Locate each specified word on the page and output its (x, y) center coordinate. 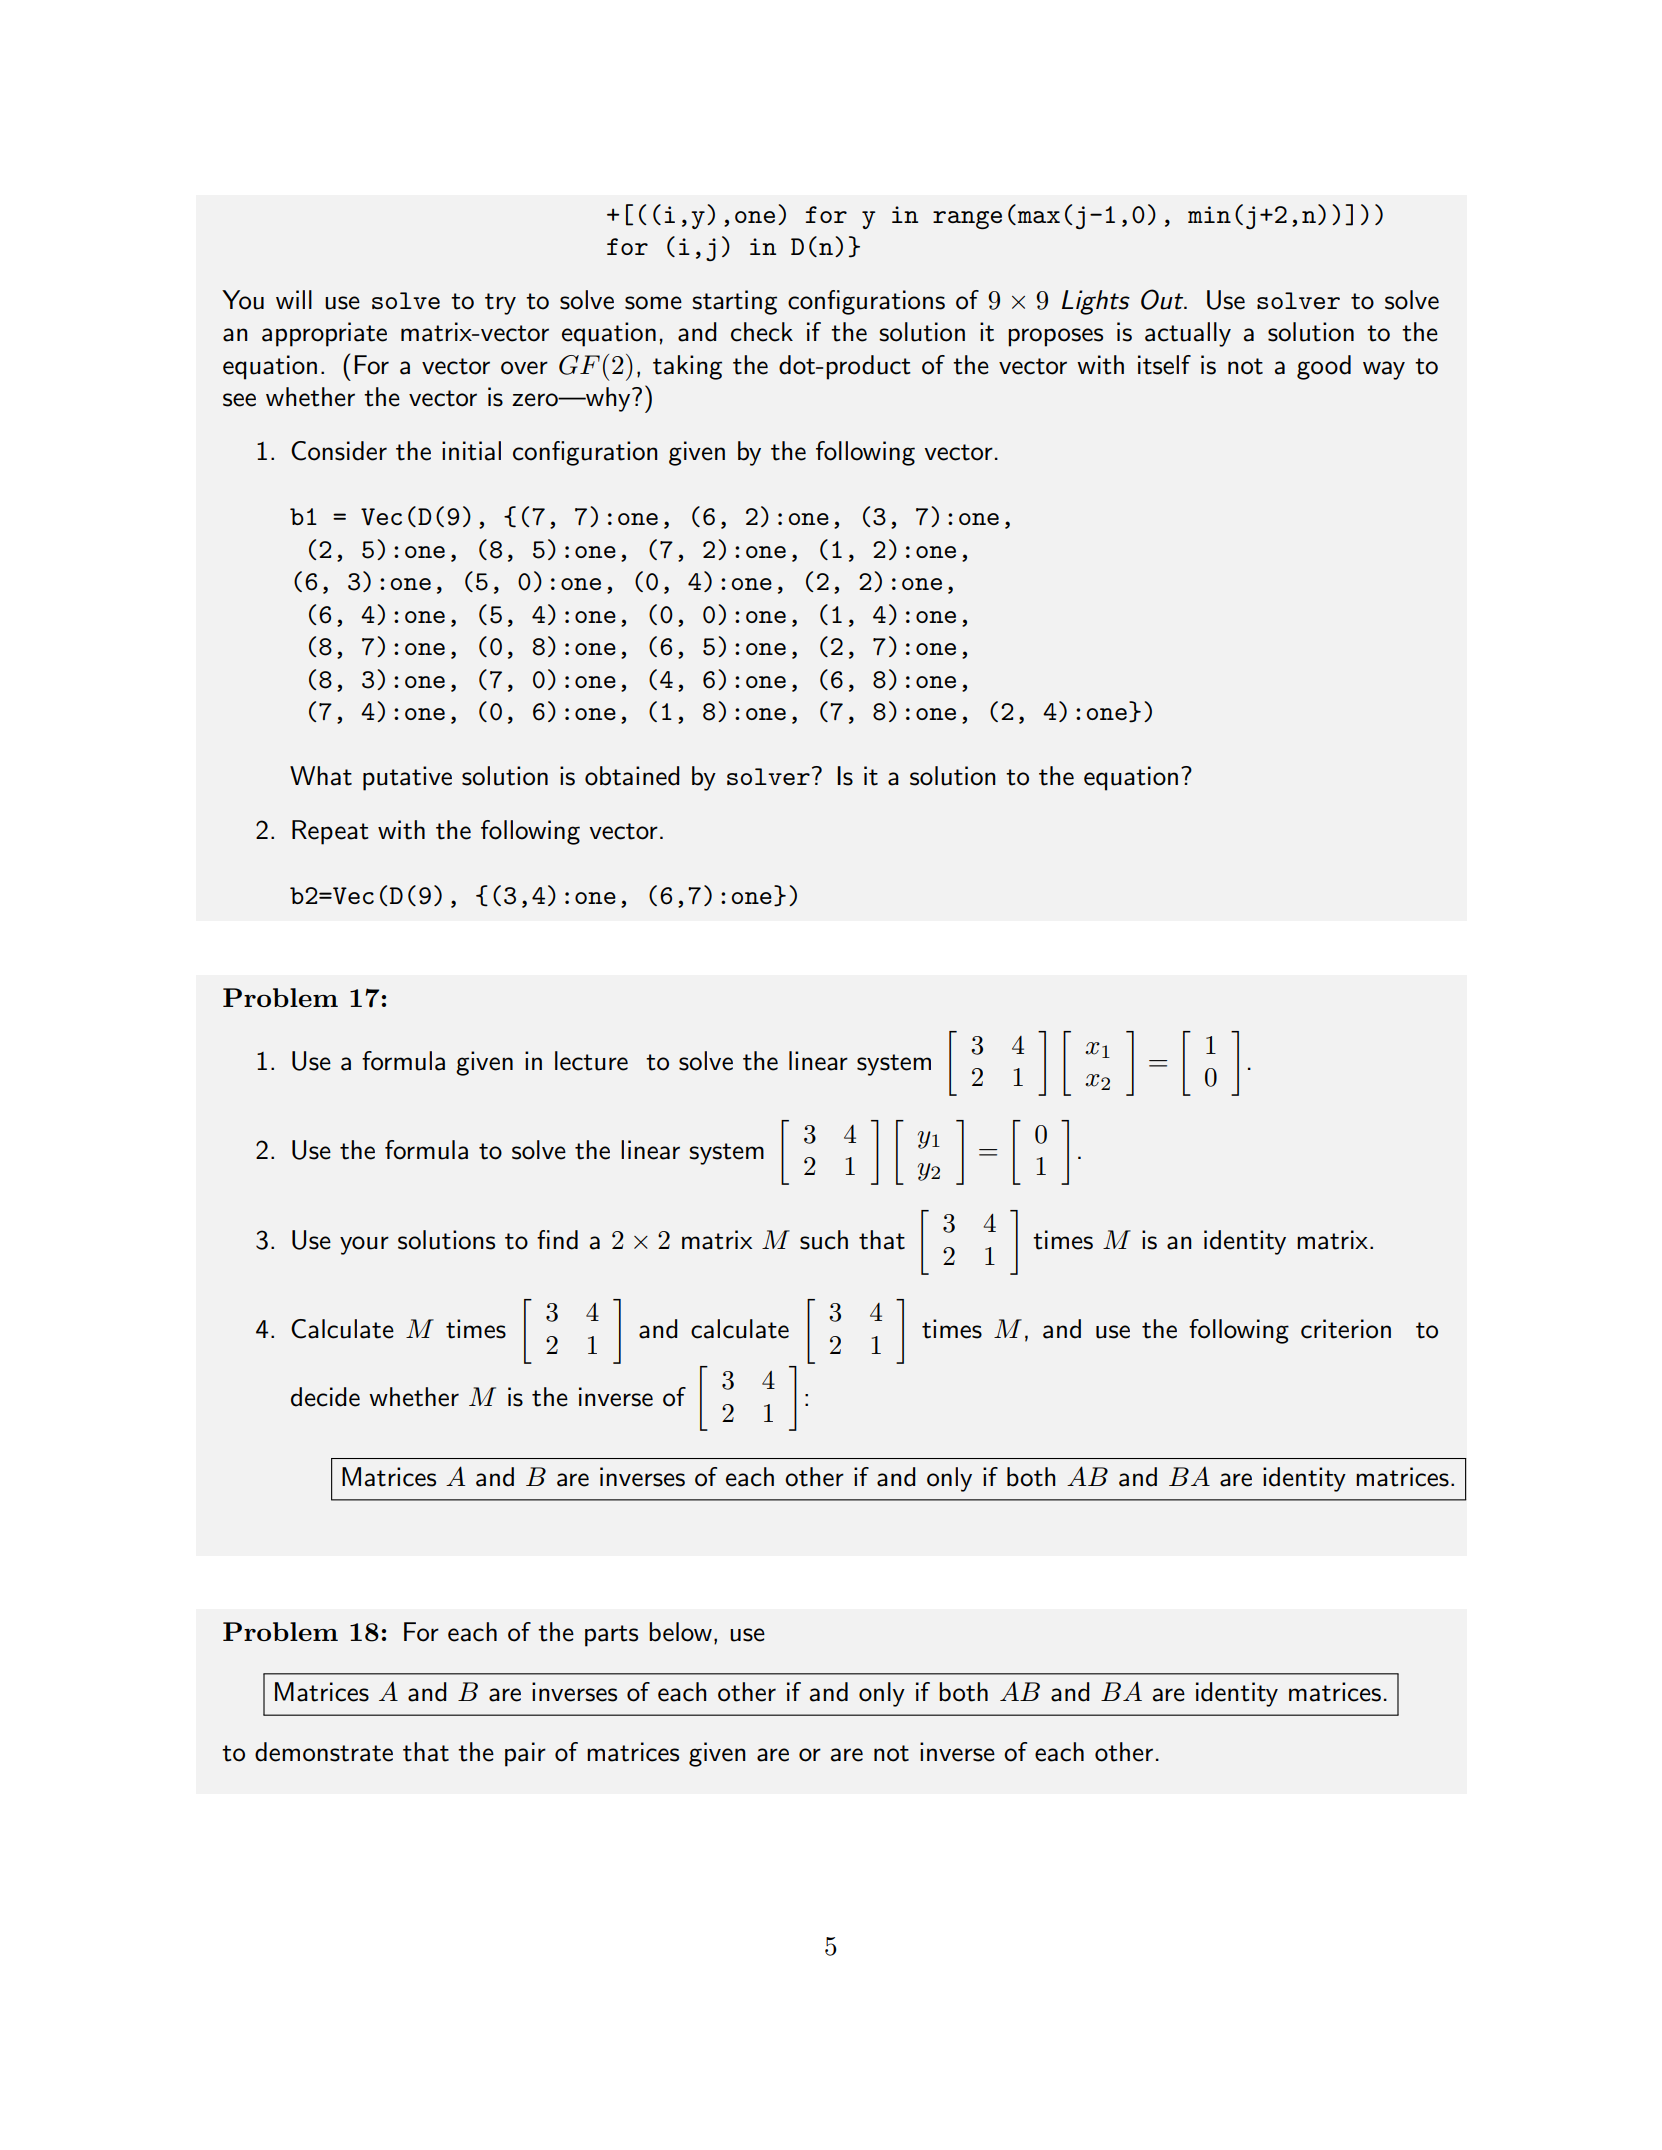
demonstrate (324, 1752)
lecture (591, 1061)
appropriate (324, 334)
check (762, 332)
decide (325, 1397)
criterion (1346, 1329)
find (557, 1240)
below (680, 1632)
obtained (632, 776)
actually (1188, 334)
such (824, 1240)
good (1324, 367)
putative (407, 778)
